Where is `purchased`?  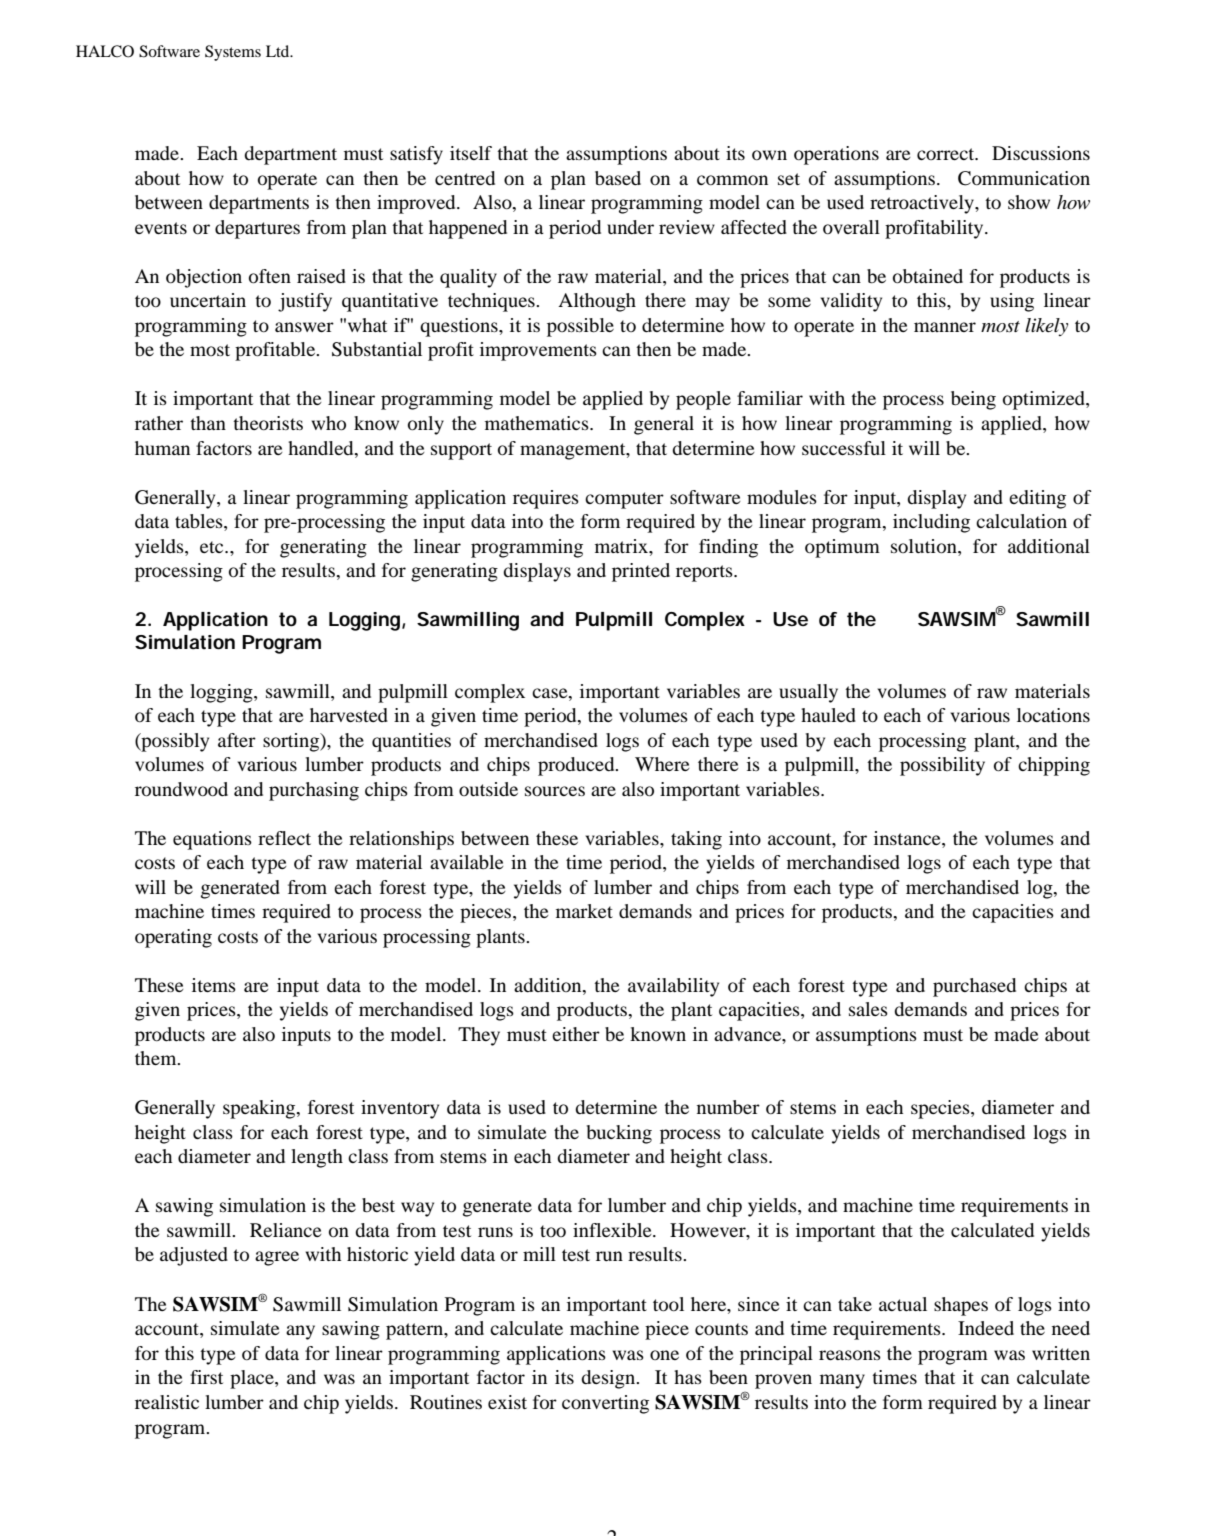
purchased is located at coordinates (974, 987).
